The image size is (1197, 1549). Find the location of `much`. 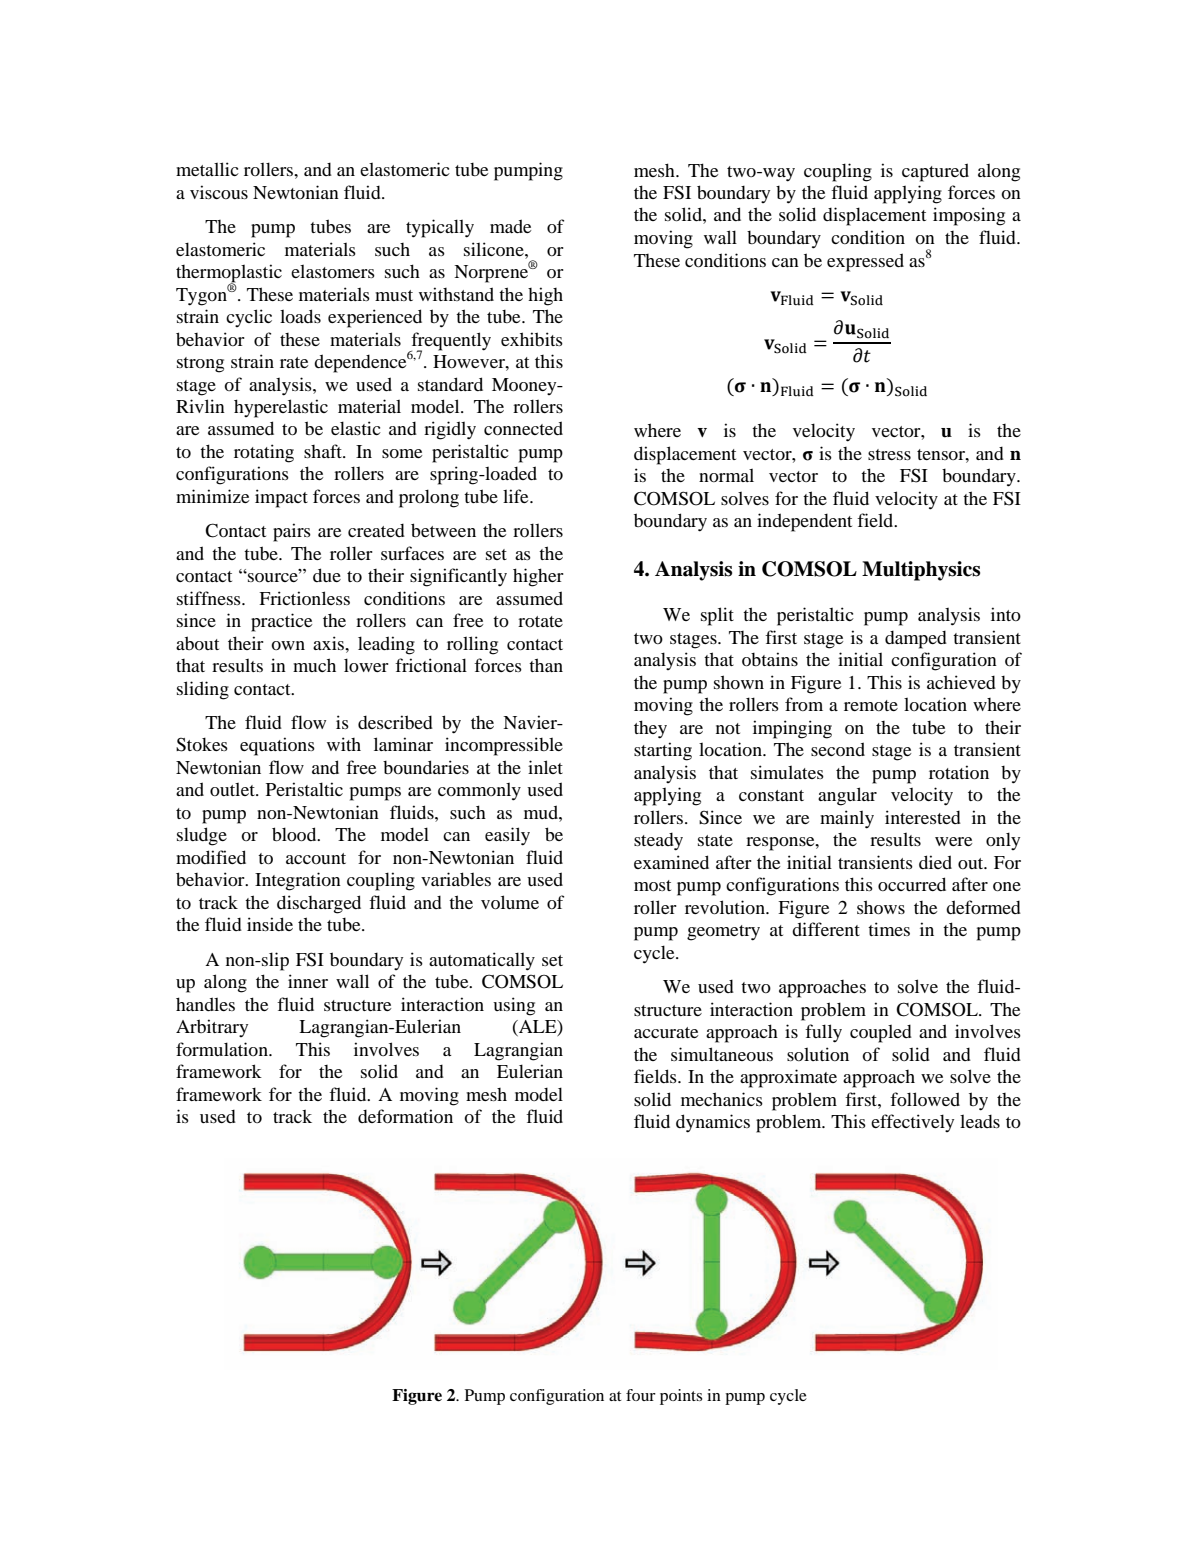

much is located at coordinates (314, 665).
